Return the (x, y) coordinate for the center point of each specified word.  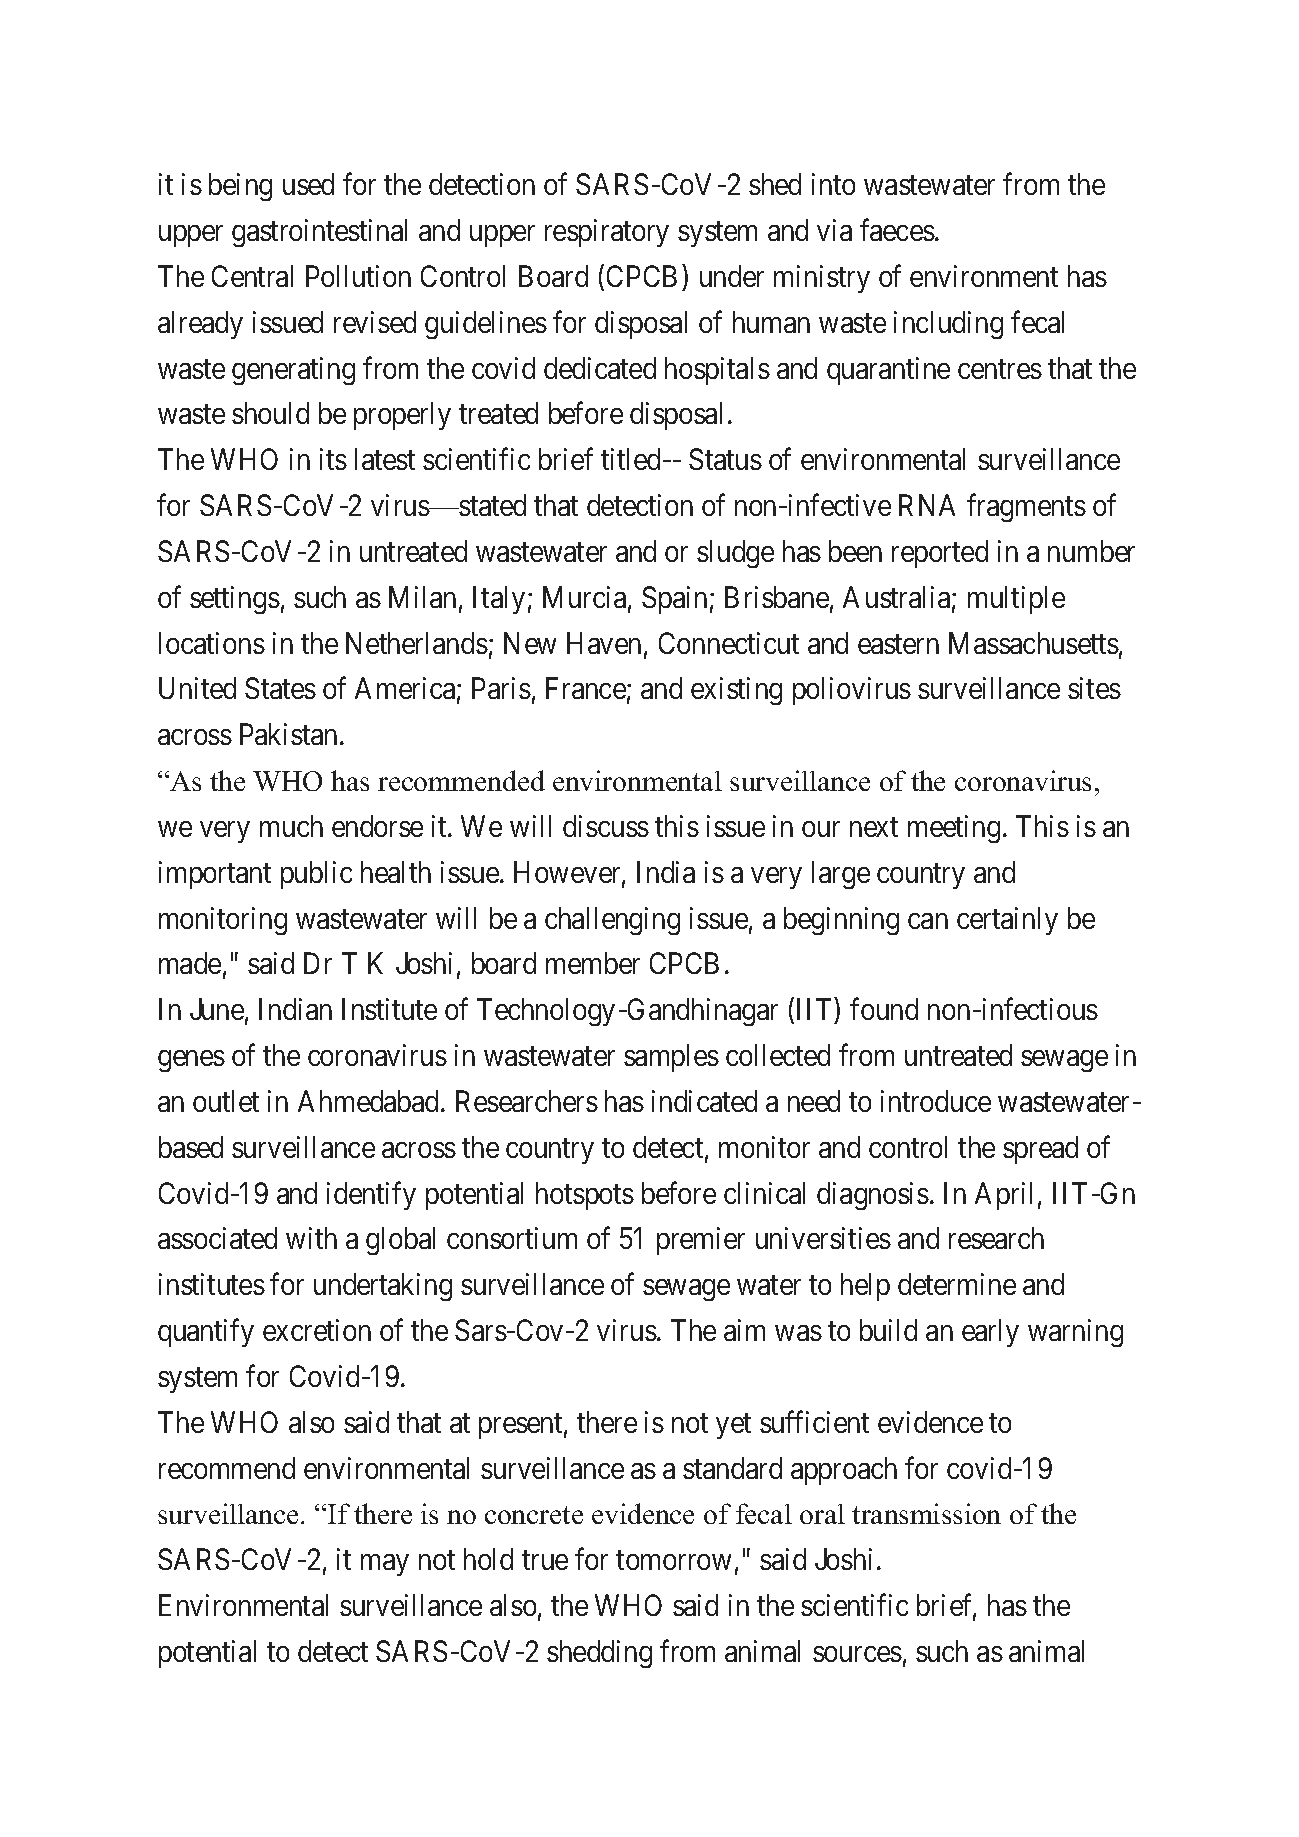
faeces (897, 230)
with (311, 1238)
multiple (1016, 600)
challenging (612, 921)
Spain (674, 600)
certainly (1007, 921)
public (316, 875)
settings (235, 600)
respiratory (607, 233)
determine (957, 1284)
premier (701, 1241)
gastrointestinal (319, 233)
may (385, 1565)
